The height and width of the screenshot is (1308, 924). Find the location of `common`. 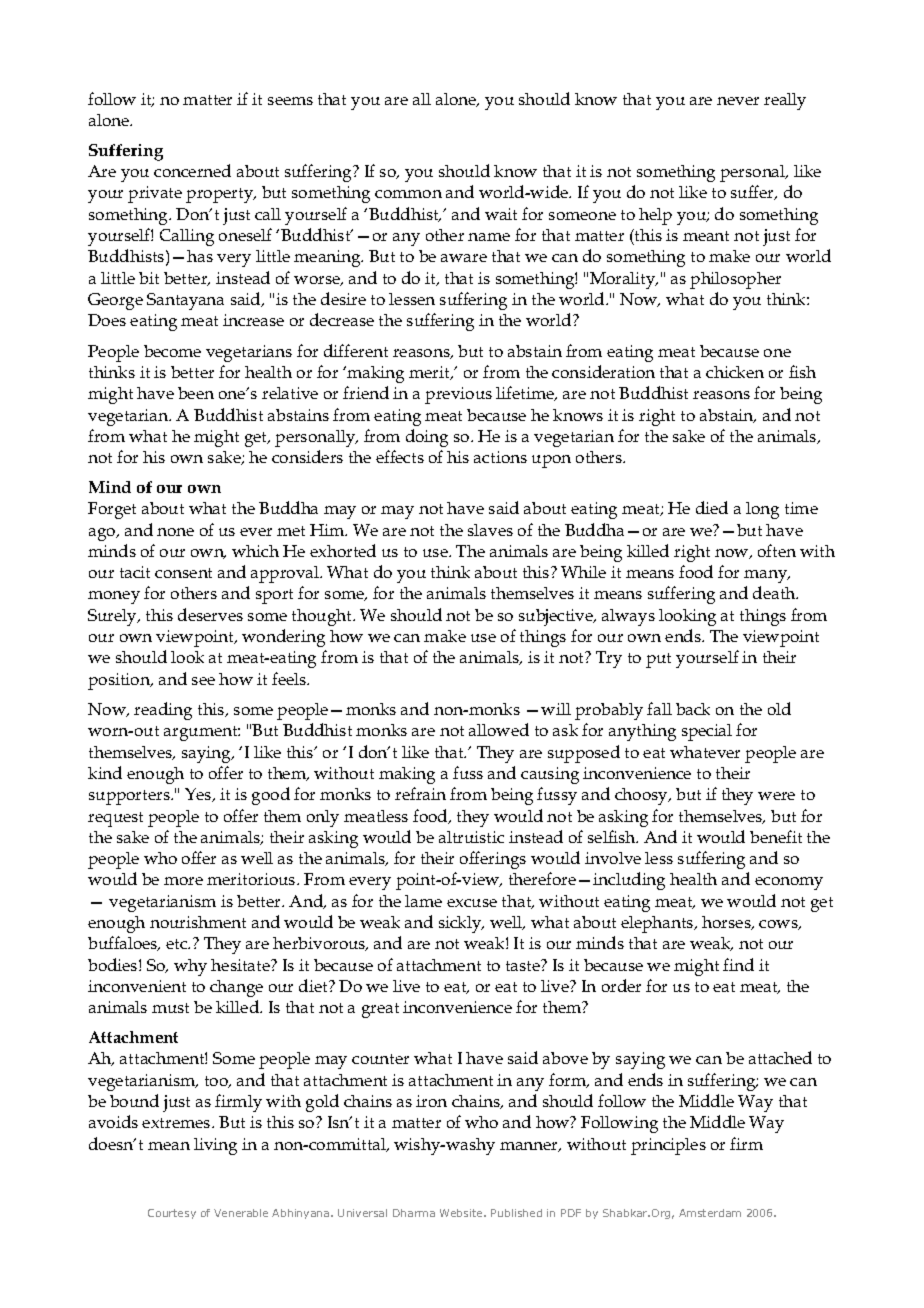

common is located at coordinates (408, 194).
